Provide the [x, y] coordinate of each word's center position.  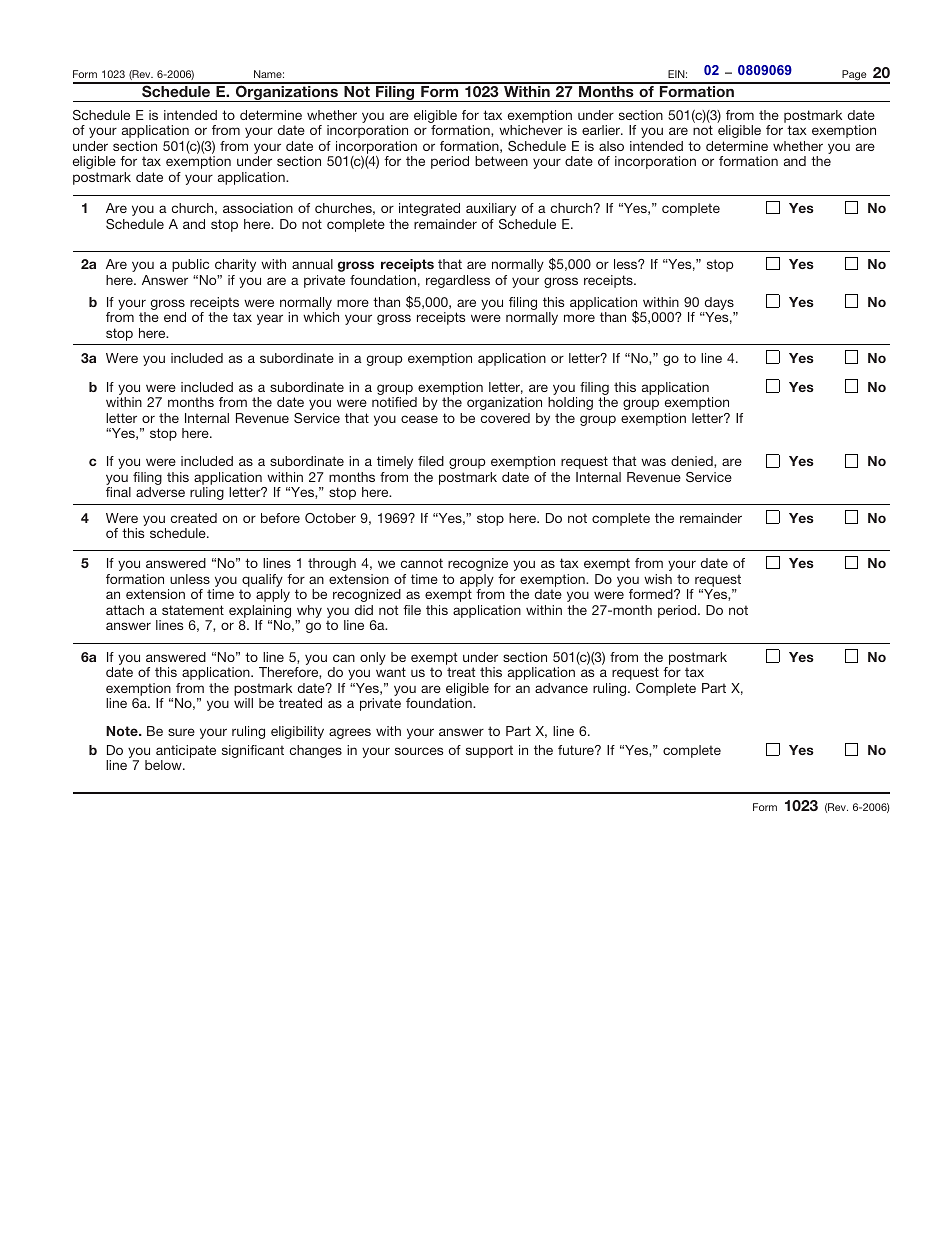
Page [854, 76]
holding [570, 403]
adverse [160, 492]
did [364, 610]
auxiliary [491, 209]
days [719, 303]
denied [693, 462]
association [258, 208]
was [653, 462]
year [270, 319]
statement [193, 610]
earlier [602, 130]
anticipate [186, 753]
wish [658, 579]
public [190, 265]
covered [505, 418]
